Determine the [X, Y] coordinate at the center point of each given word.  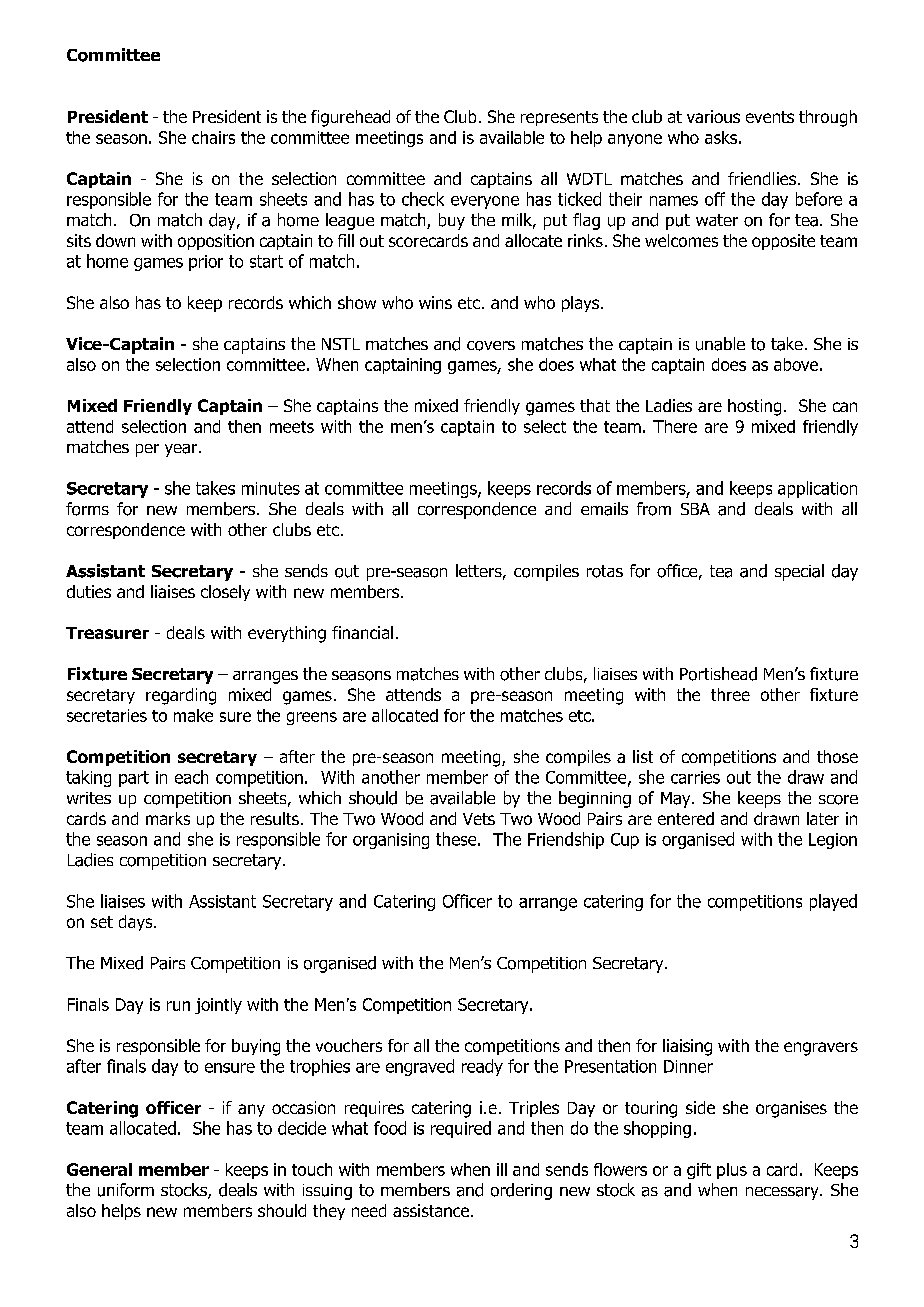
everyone [485, 202]
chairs [213, 137]
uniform [126, 1190]
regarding [181, 696]
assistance [432, 1210]
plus [732, 1171]
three [730, 694]
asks [721, 137]
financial [362, 632]
